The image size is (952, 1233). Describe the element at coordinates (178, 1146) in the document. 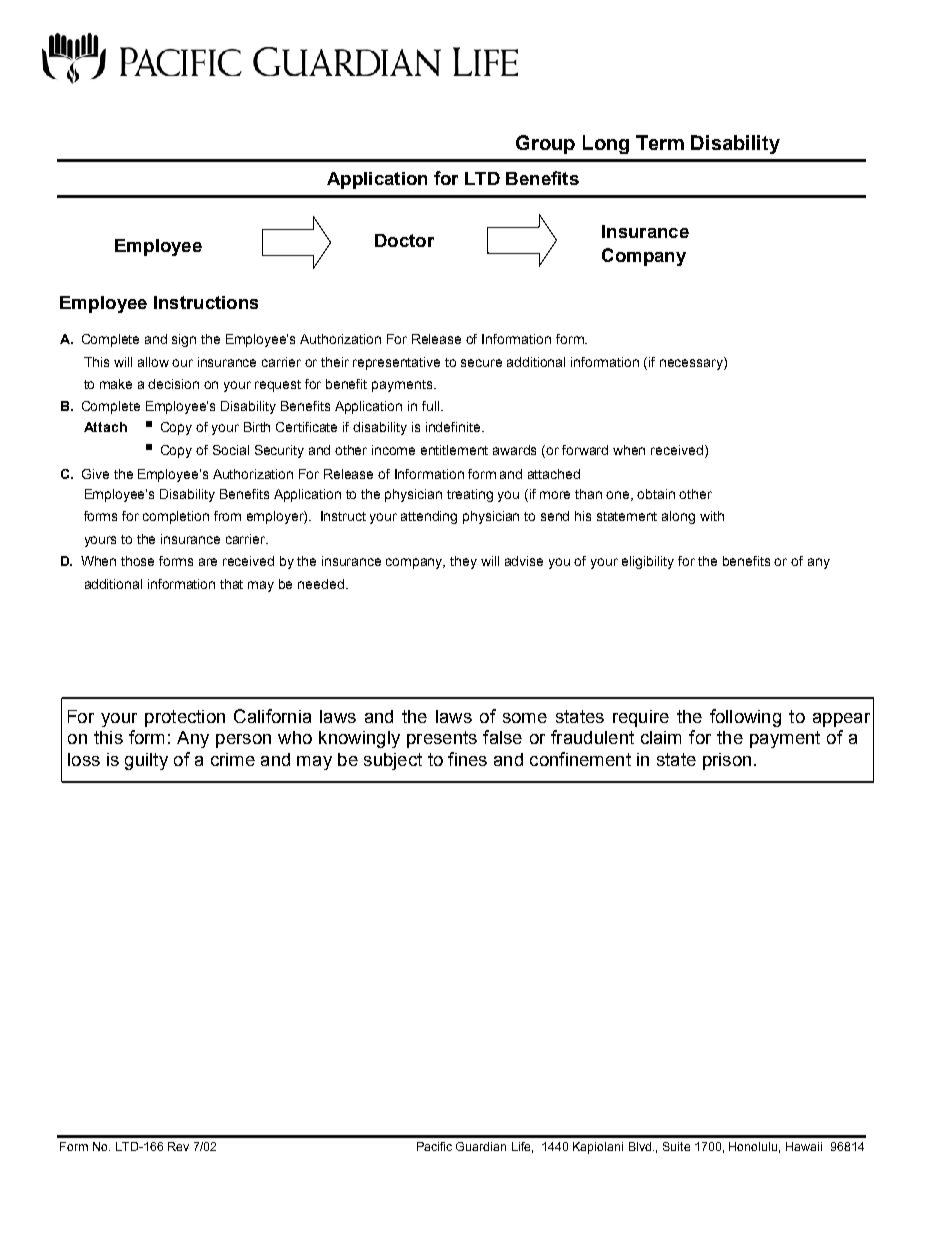

I see `Rev` at that location.
